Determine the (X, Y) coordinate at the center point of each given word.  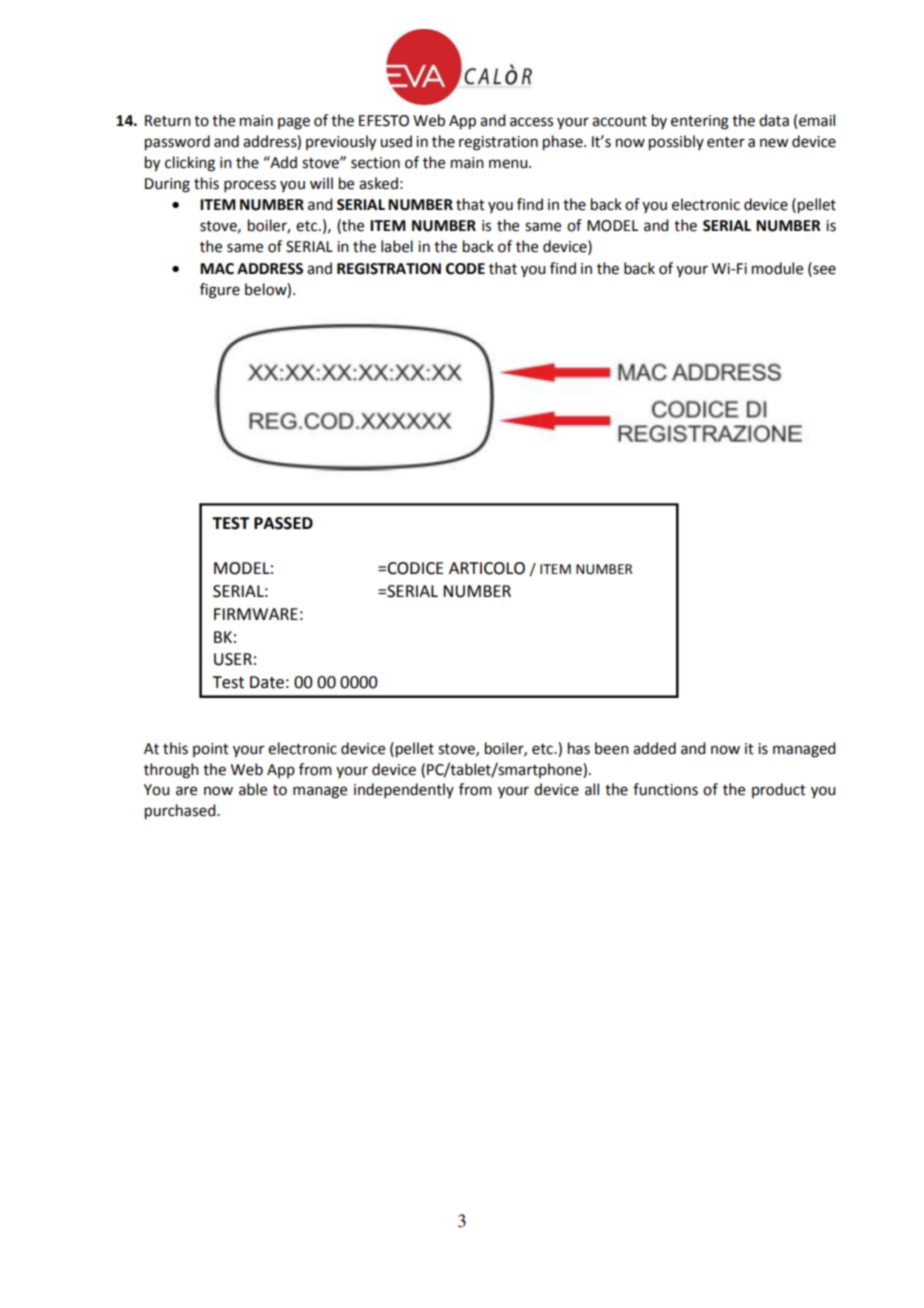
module (777, 268)
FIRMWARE (256, 614)
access (531, 122)
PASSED (283, 523)
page (294, 123)
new (774, 143)
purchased (181, 812)
